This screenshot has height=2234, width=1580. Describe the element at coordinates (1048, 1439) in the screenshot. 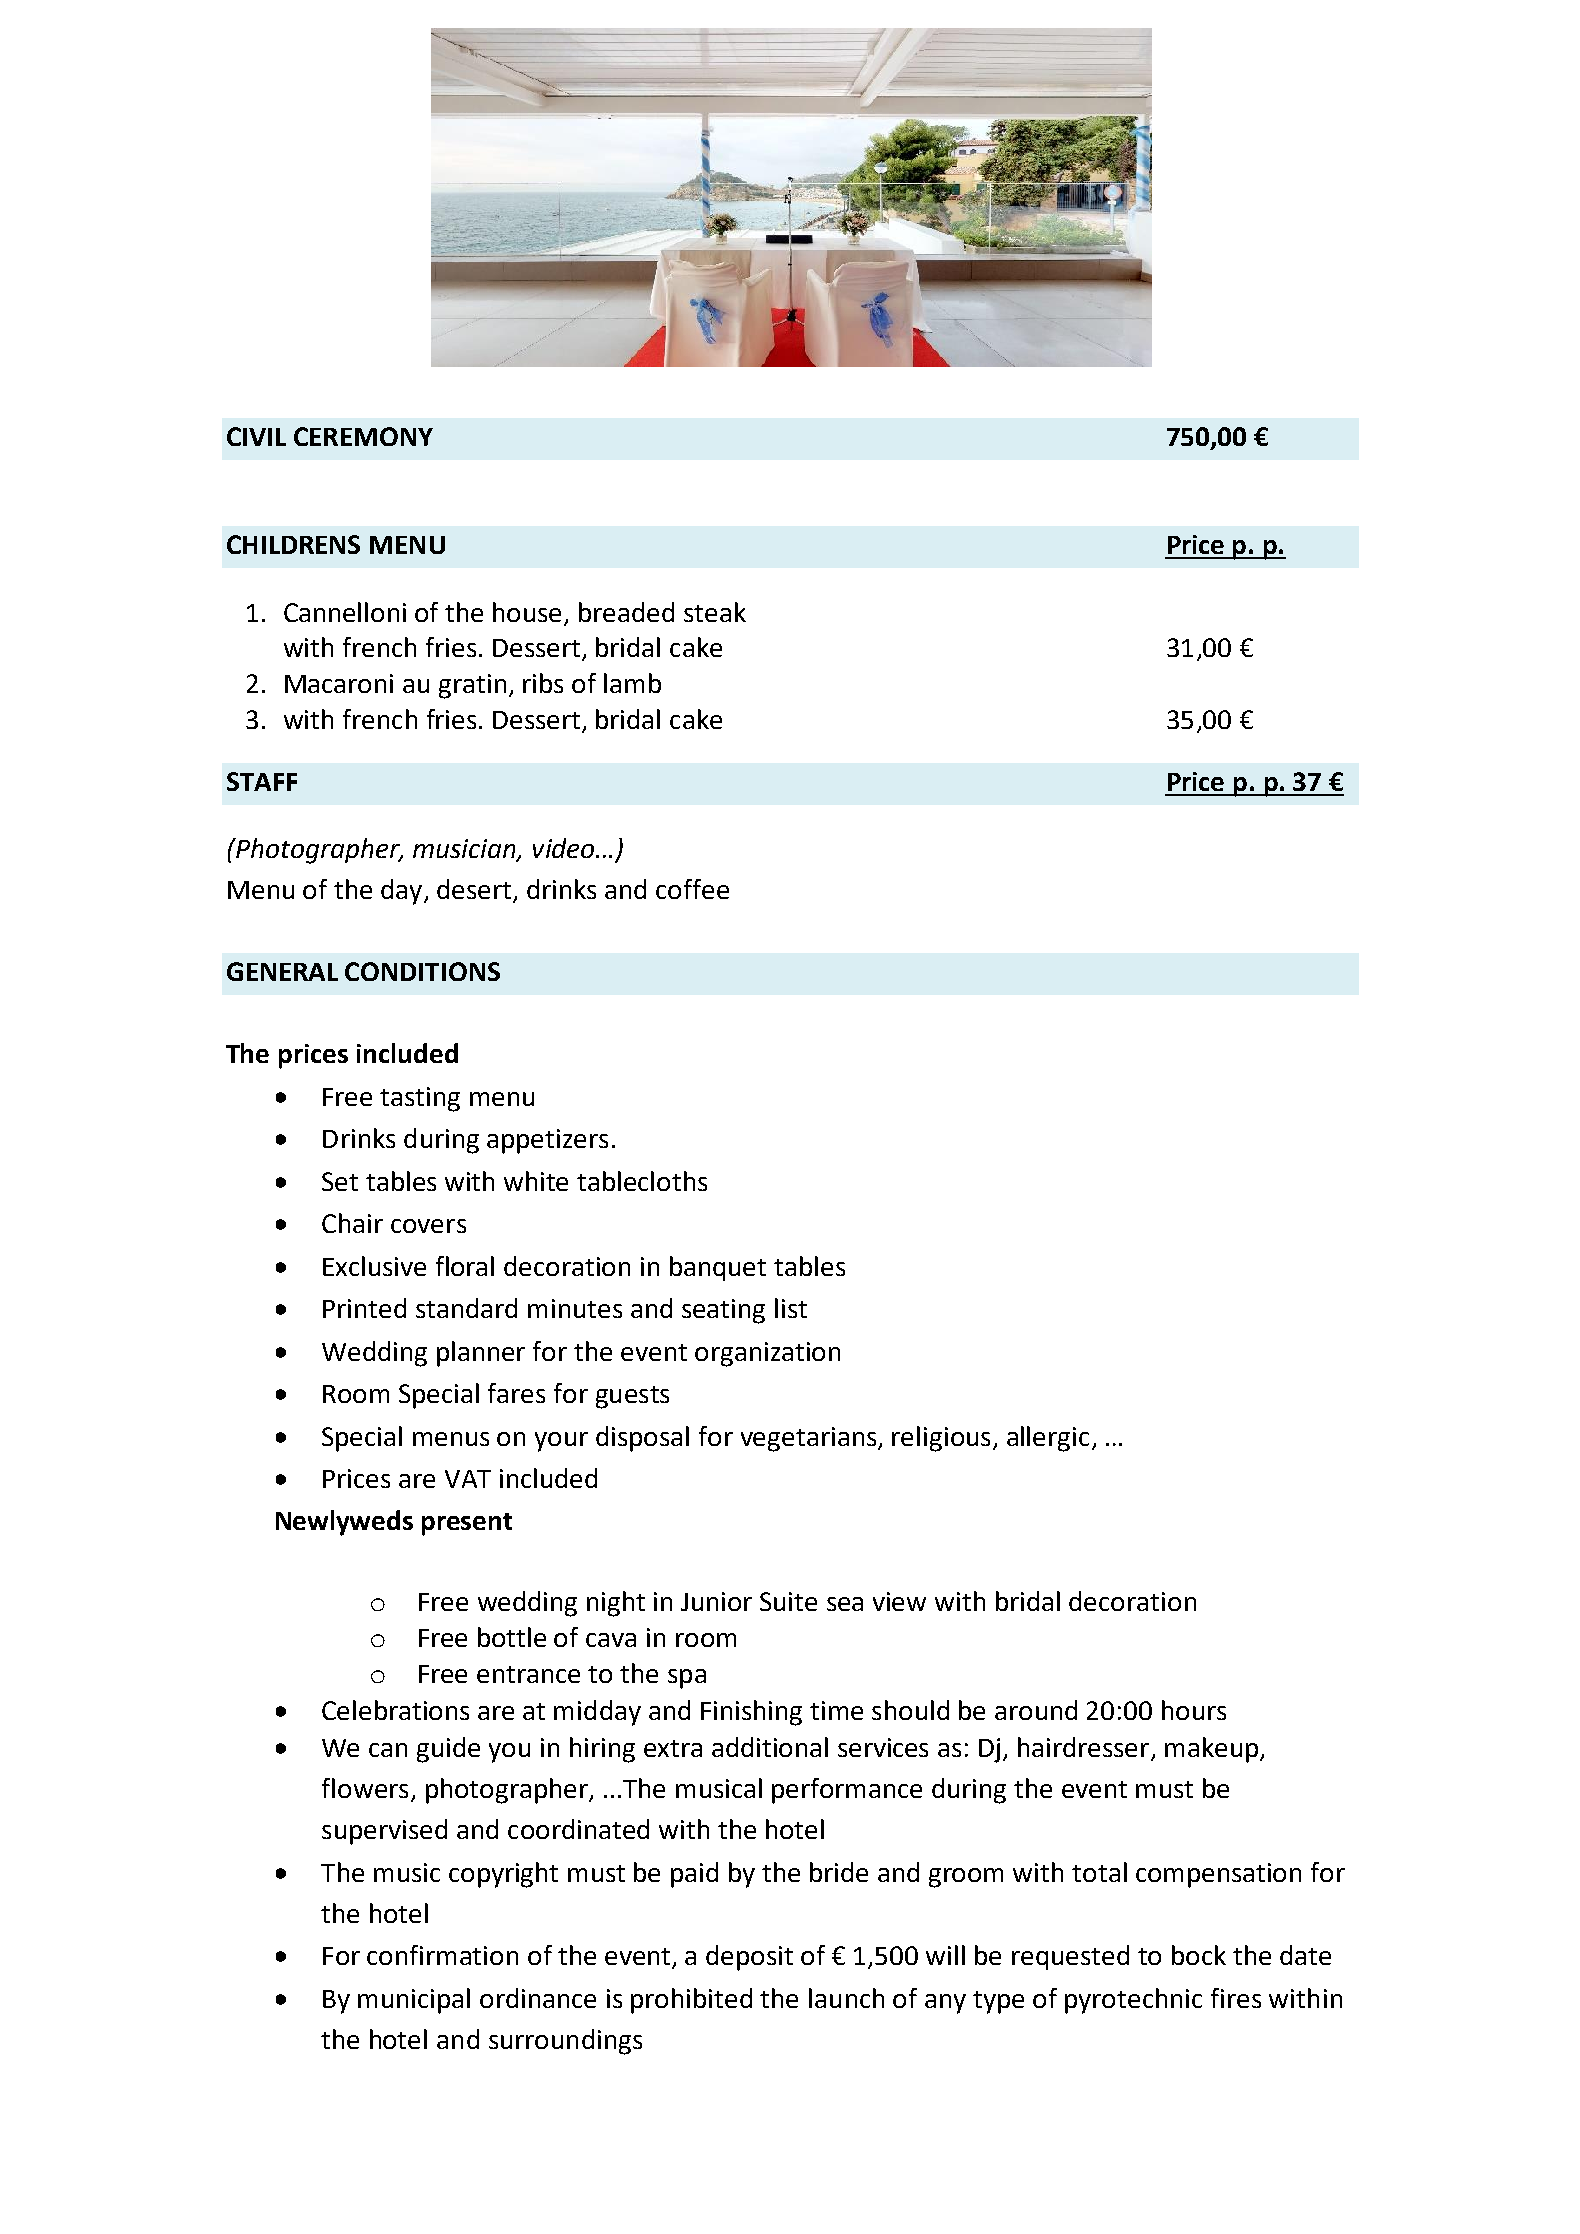

I see `allergic` at that location.
